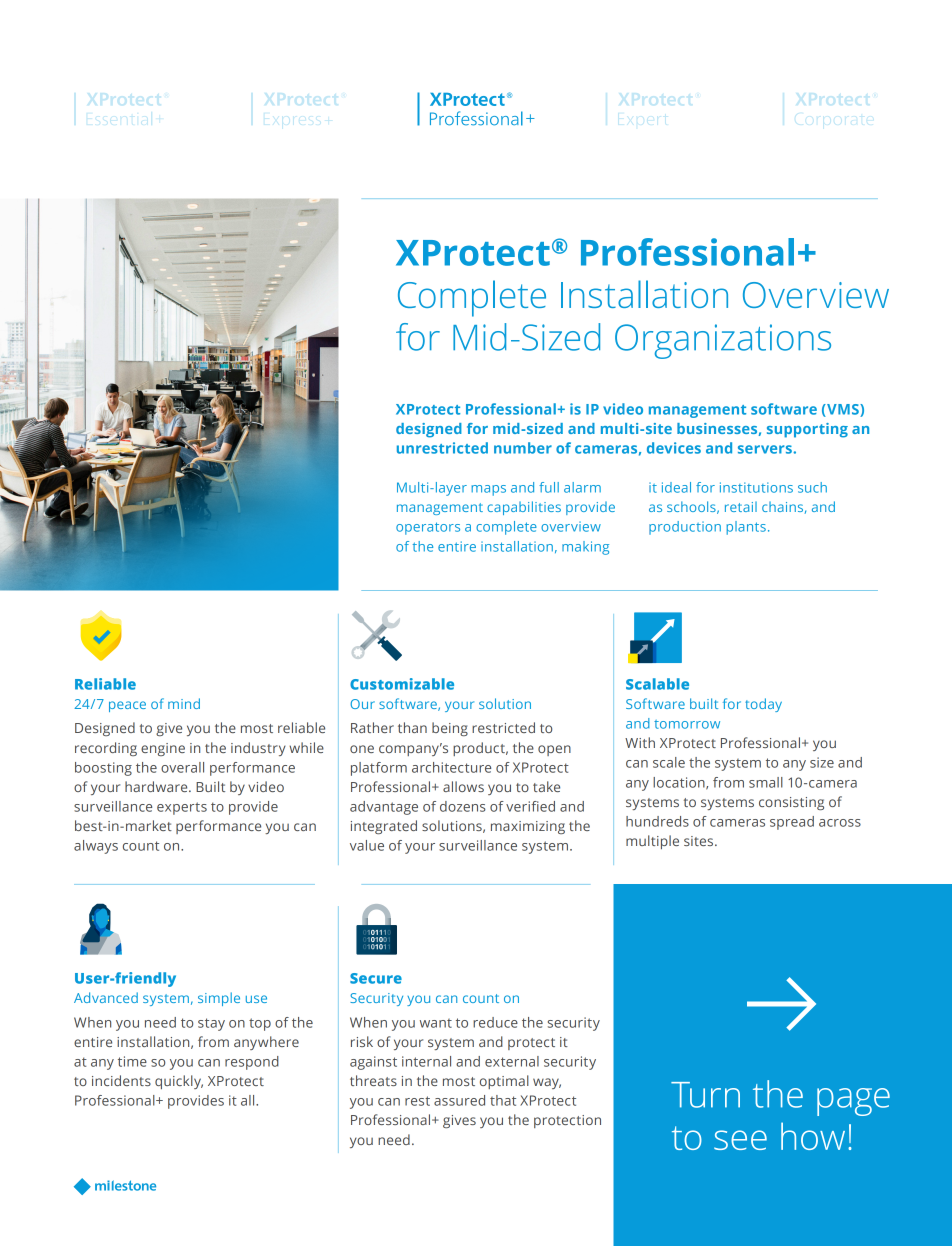 This screenshot has width=952, height=1246. What do you see at coordinates (792, 823) in the screenshot?
I see `spread` at bounding box center [792, 823].
